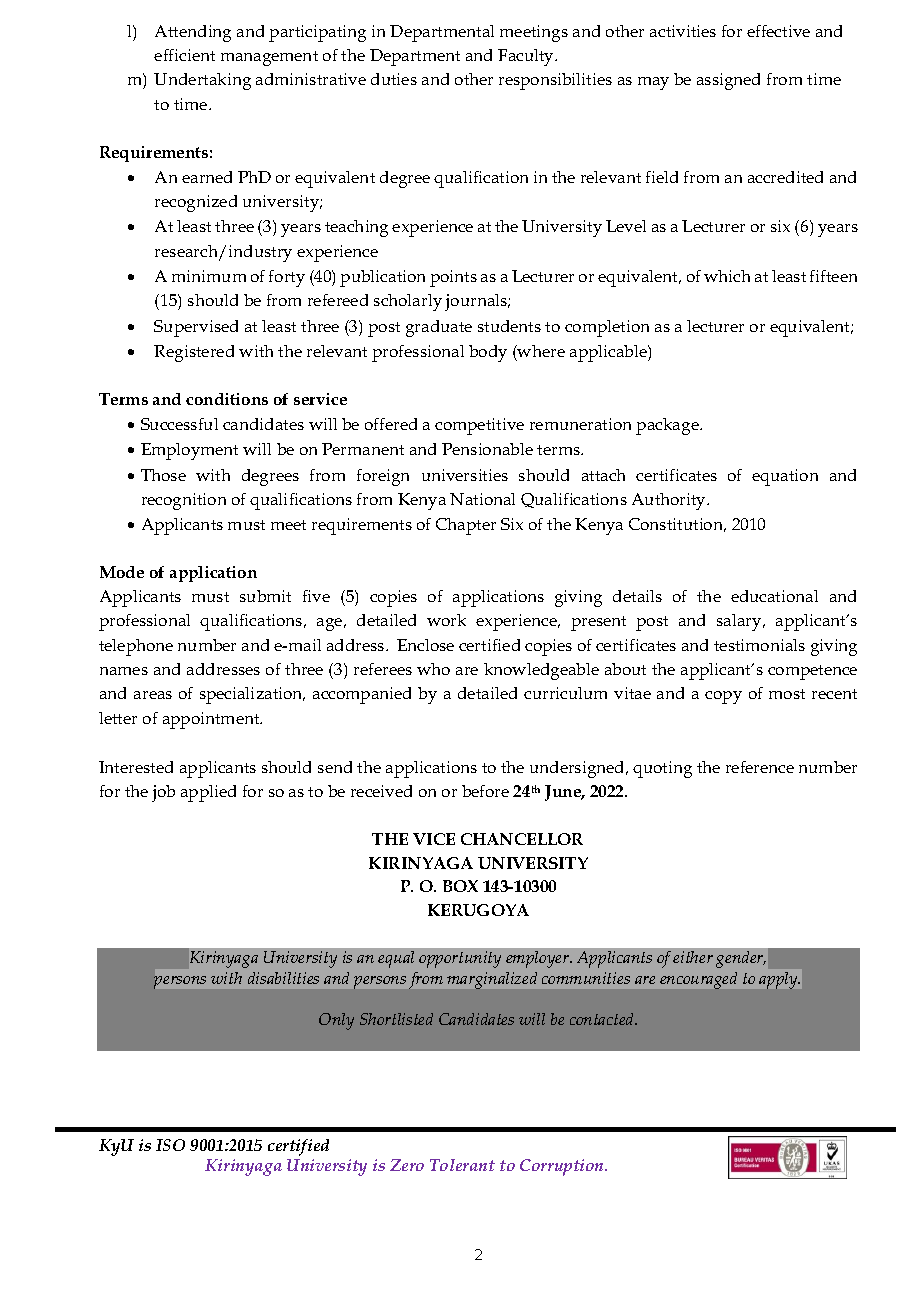 This screenshot has height=1308, width=924. I want to click on Undertaking, so click(202, 81).
